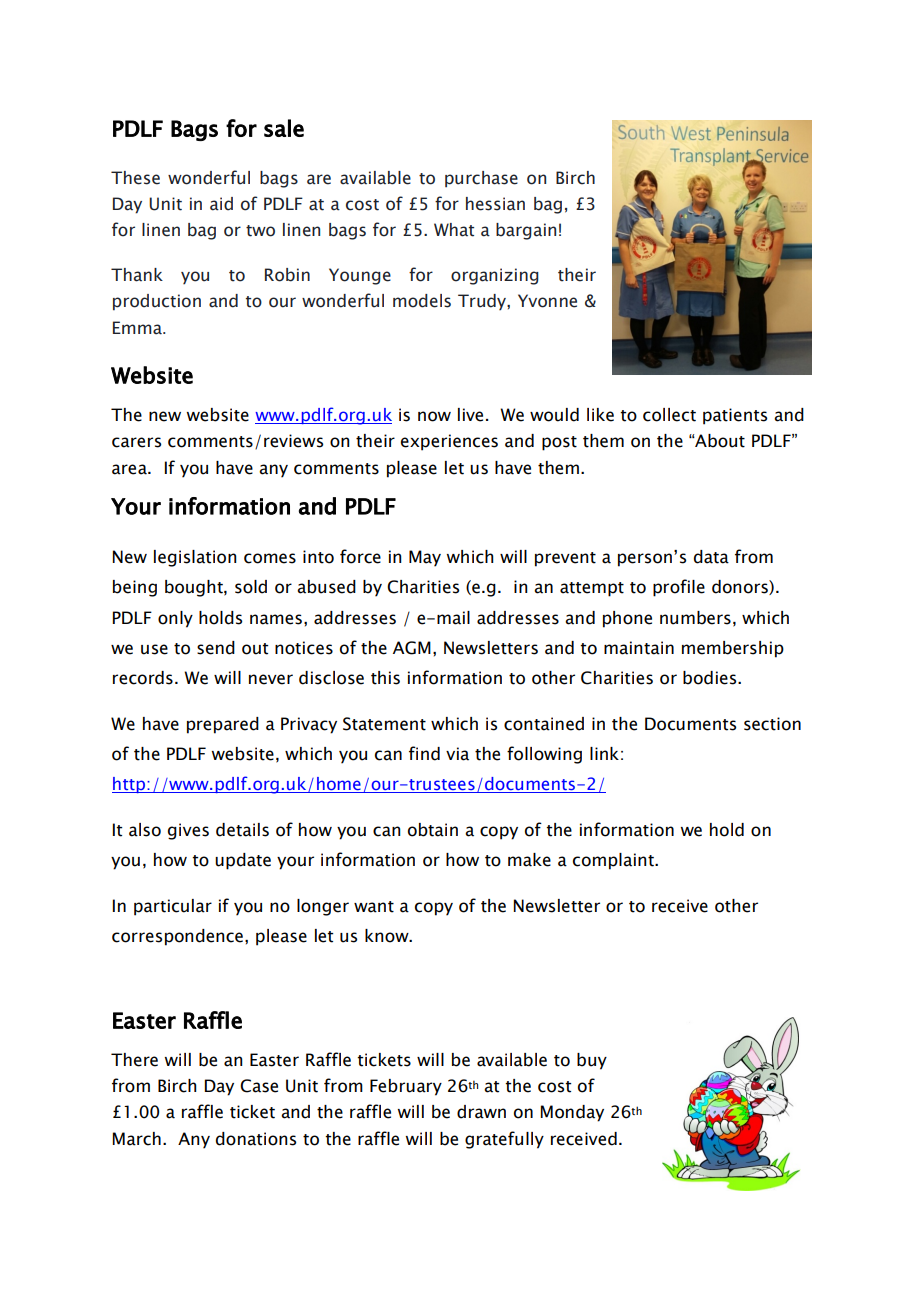 The width and height of the screenshot is (924, 1308). Describe the element at coordinates (695, 618) in the screenshot. I see `numbers` at that location.
